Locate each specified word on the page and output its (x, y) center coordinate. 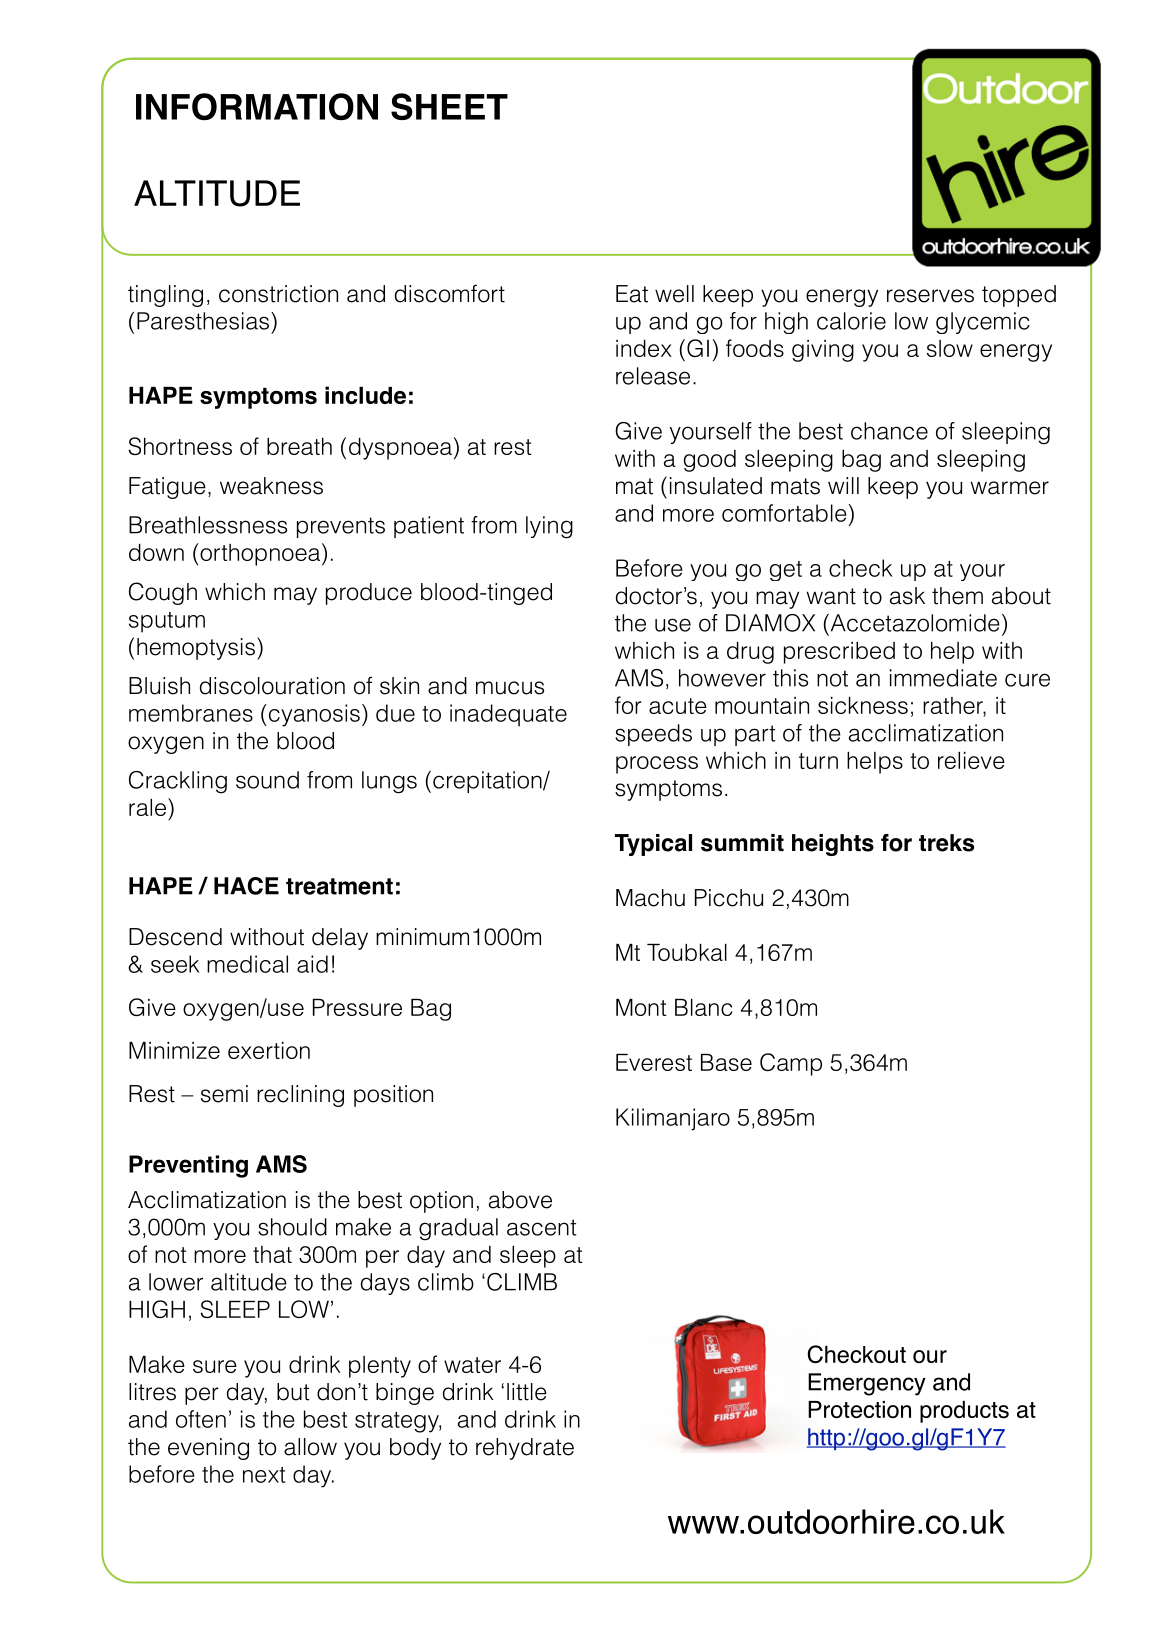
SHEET (449, 106)
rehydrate (525, 1449)
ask (907, 596)
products (964, 1412)
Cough (163, 593)
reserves (930, 296)
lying (549, 527)
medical (247, 964)
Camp (791, 1064)
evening (208, 1449)
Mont (641, 1007)
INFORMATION (257, 106)
